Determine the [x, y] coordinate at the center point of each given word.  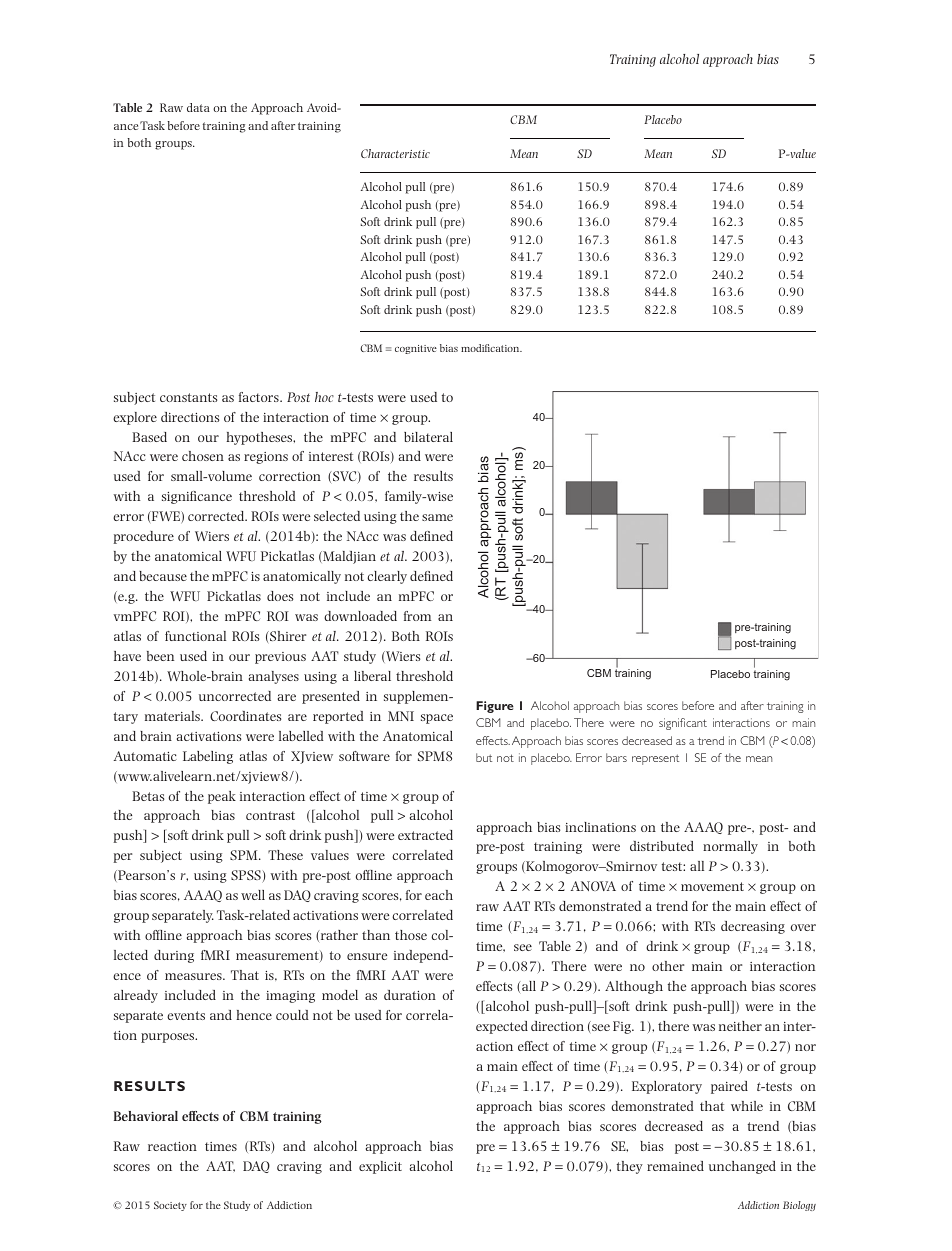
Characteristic [395, 153]
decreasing [753, 927]
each [439, 895]
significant [683, 724]
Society [170, 1206]
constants [188, 397]
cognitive [416, 349]
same [437, 517]
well [253, 895]
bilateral [428, 437]
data [198, 107]
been [160, 656]
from [417, 616]
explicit [380, 1167]
